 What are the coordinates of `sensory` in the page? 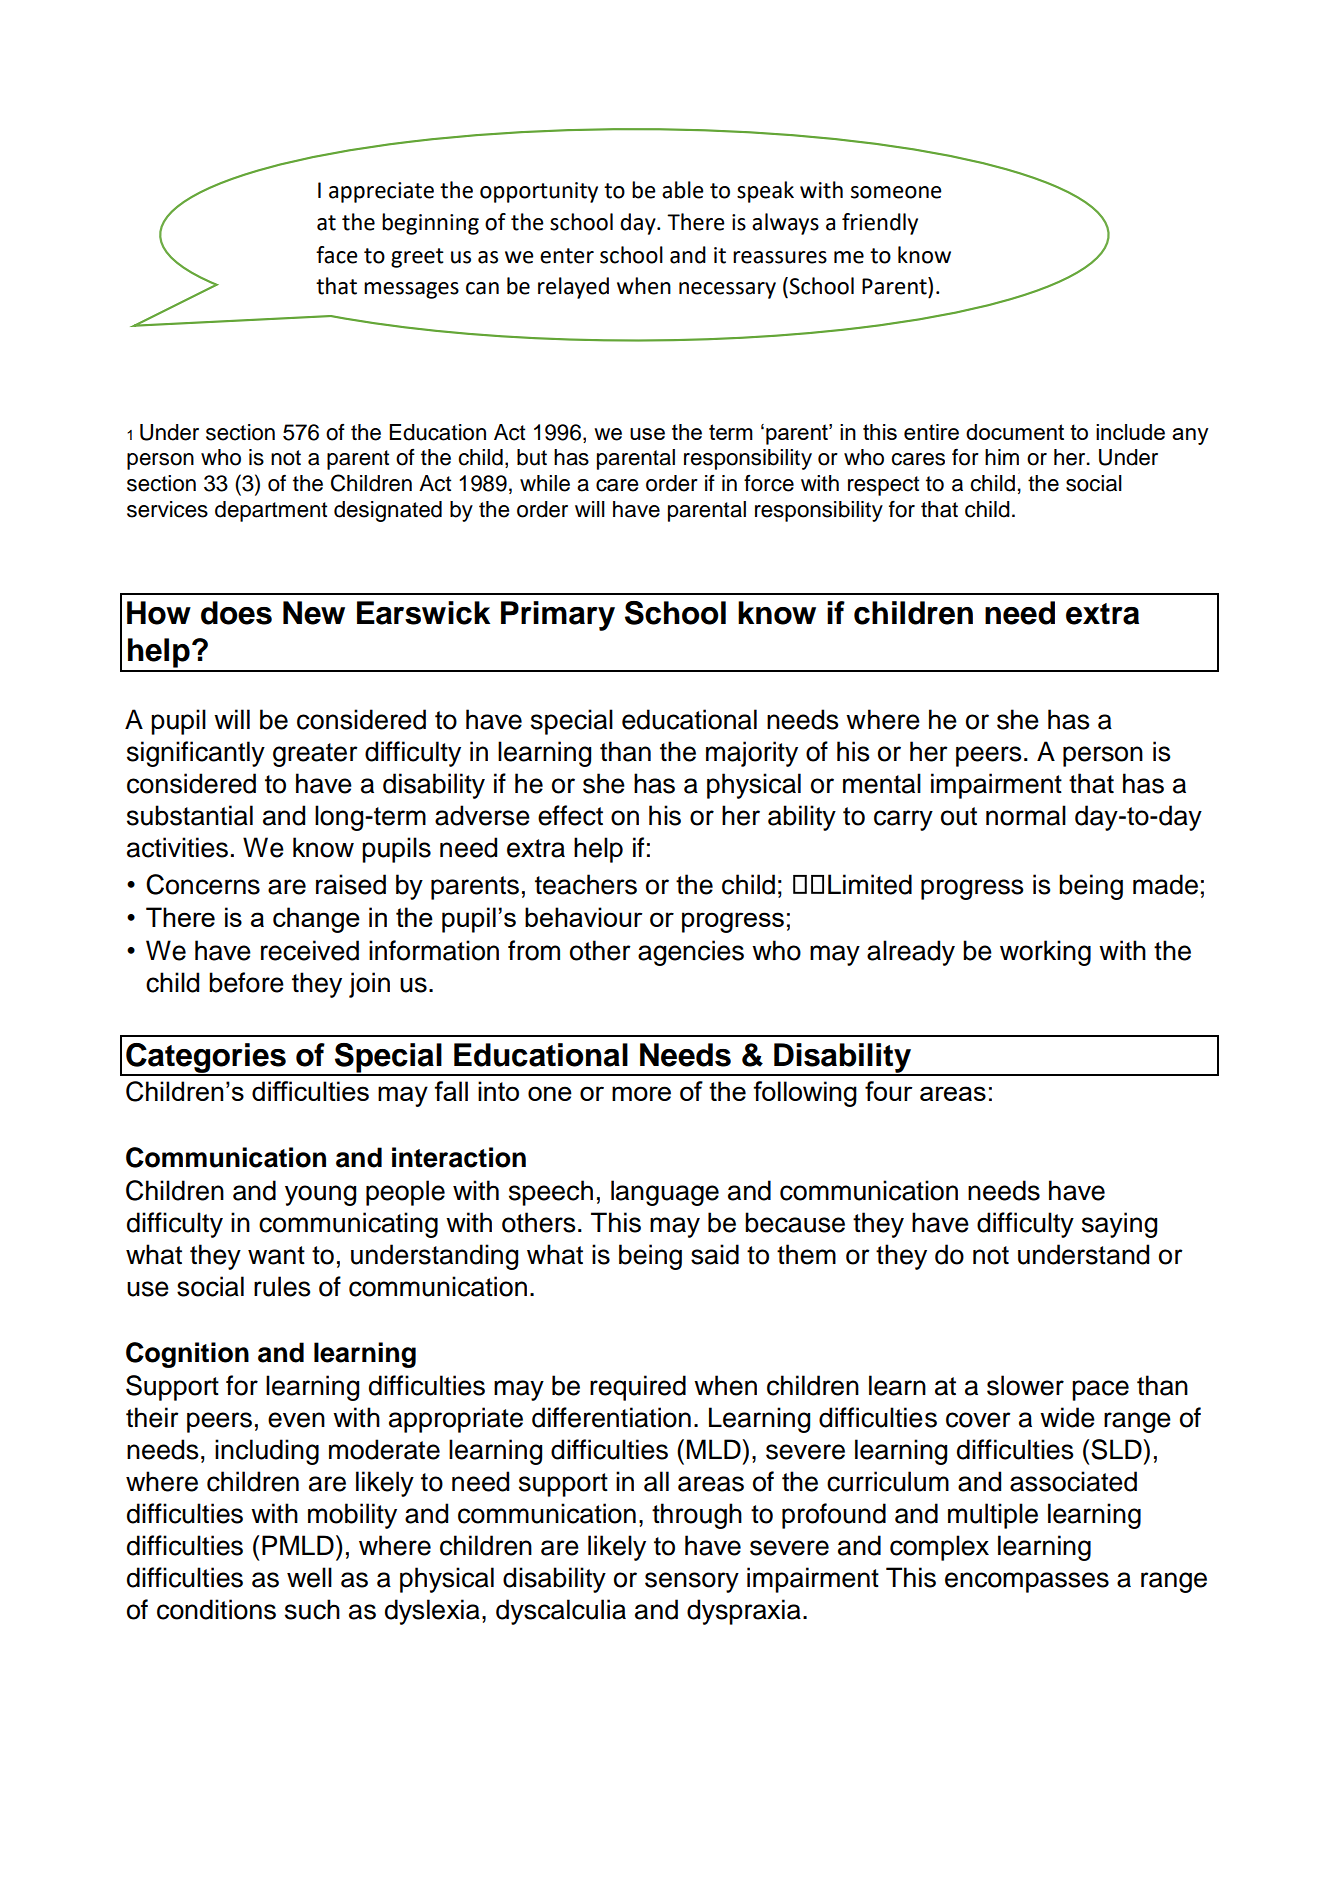 It's located at (692, 1582).
